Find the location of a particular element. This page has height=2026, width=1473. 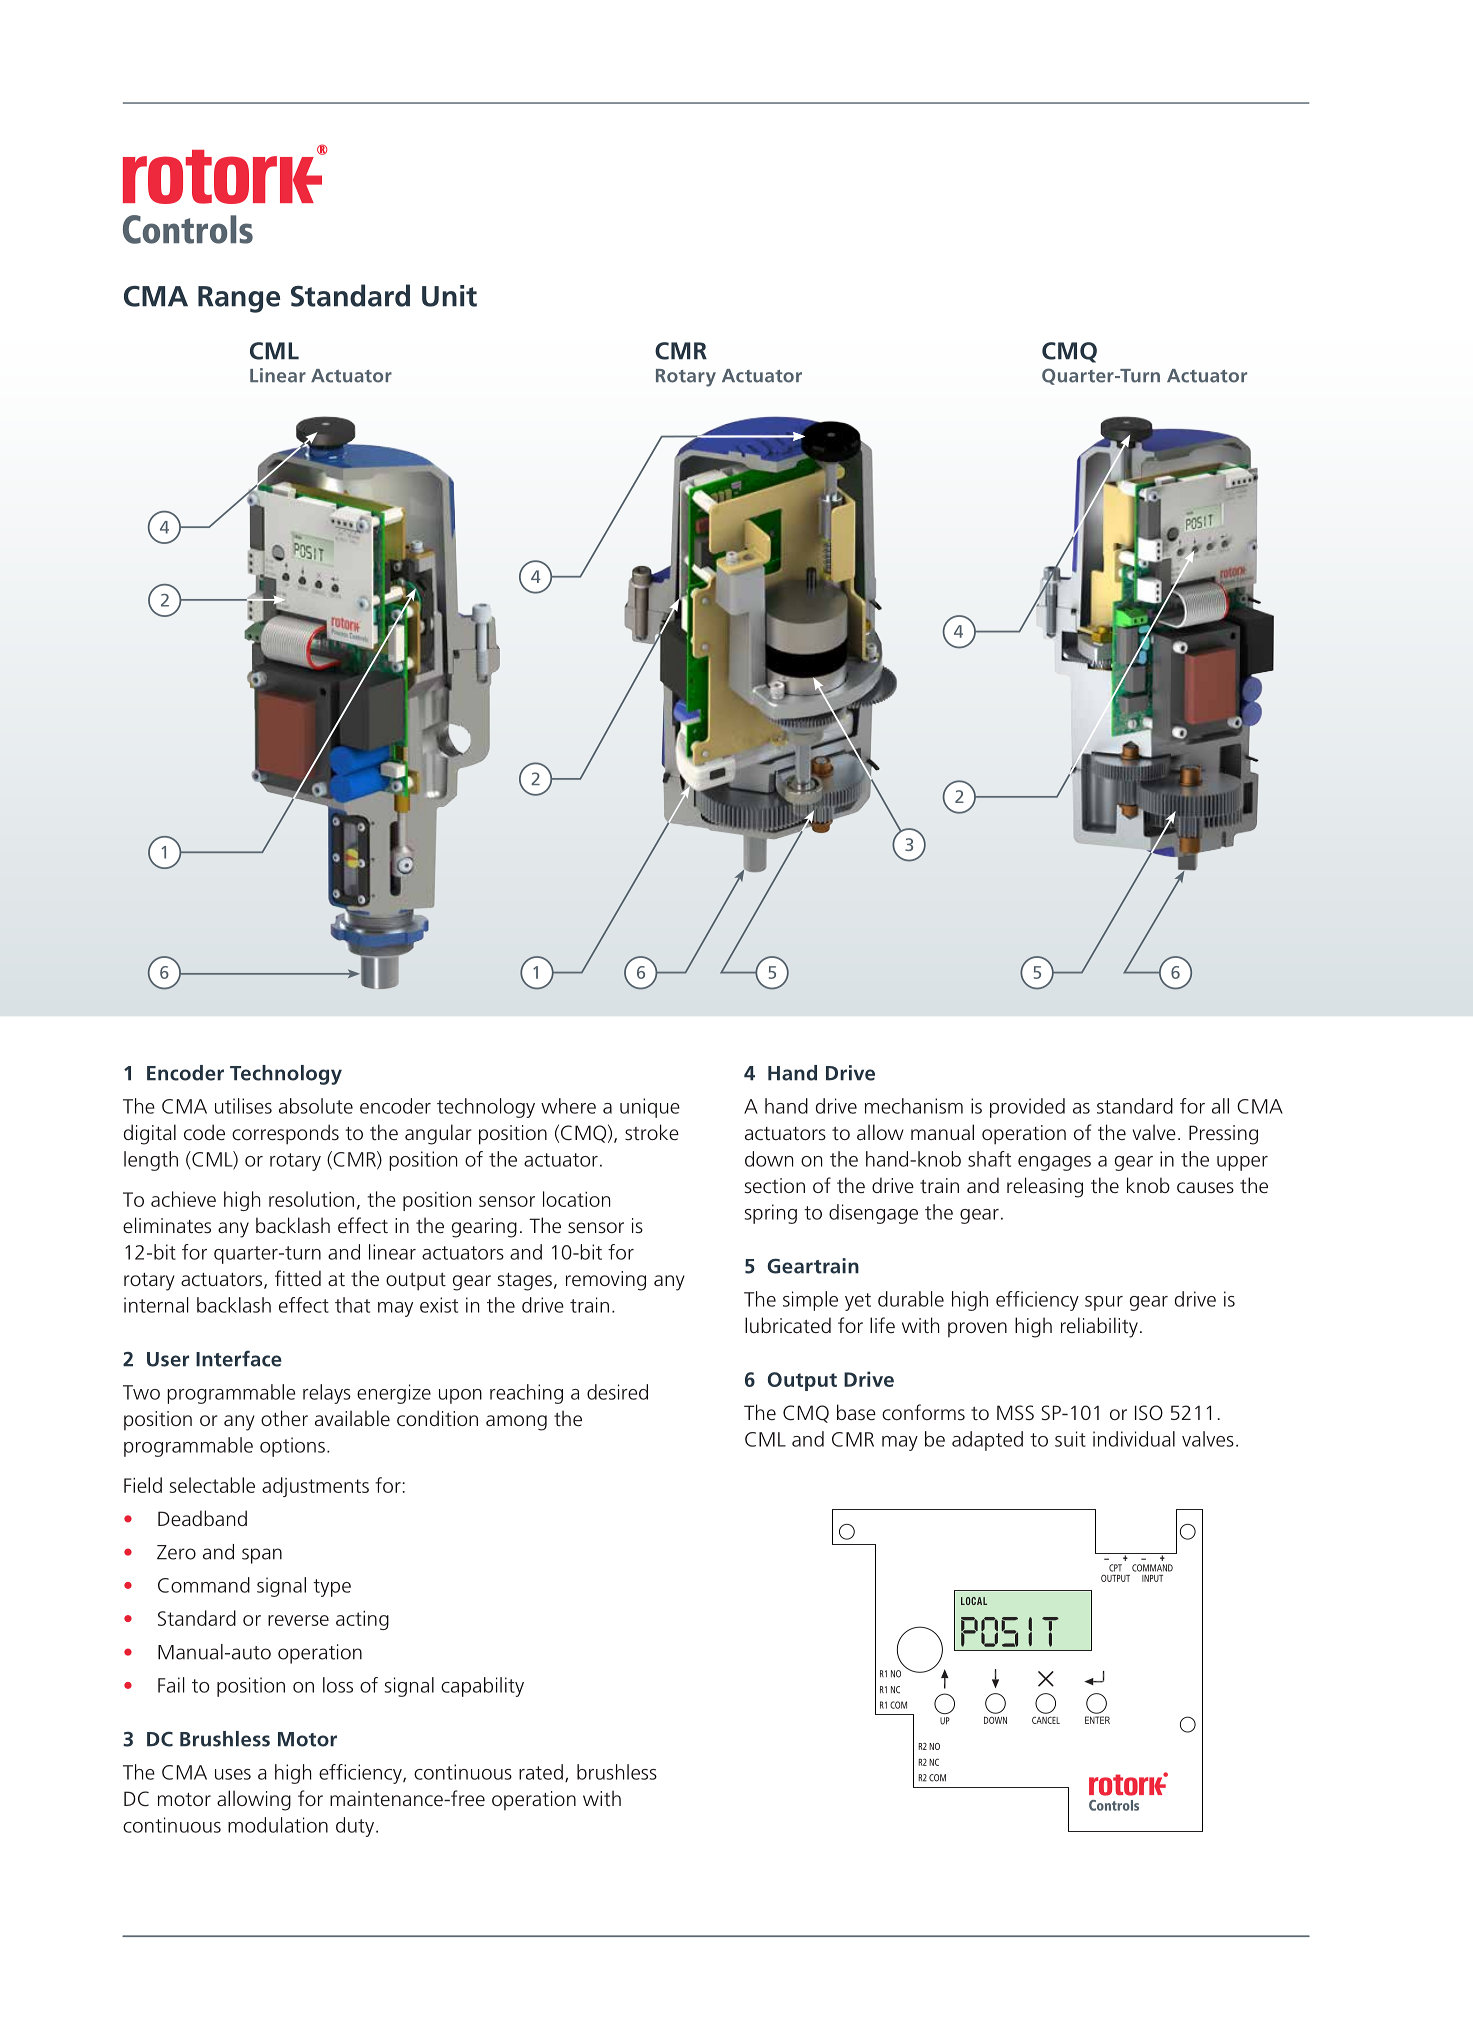

rated is located at coordinates (541, 1772).
